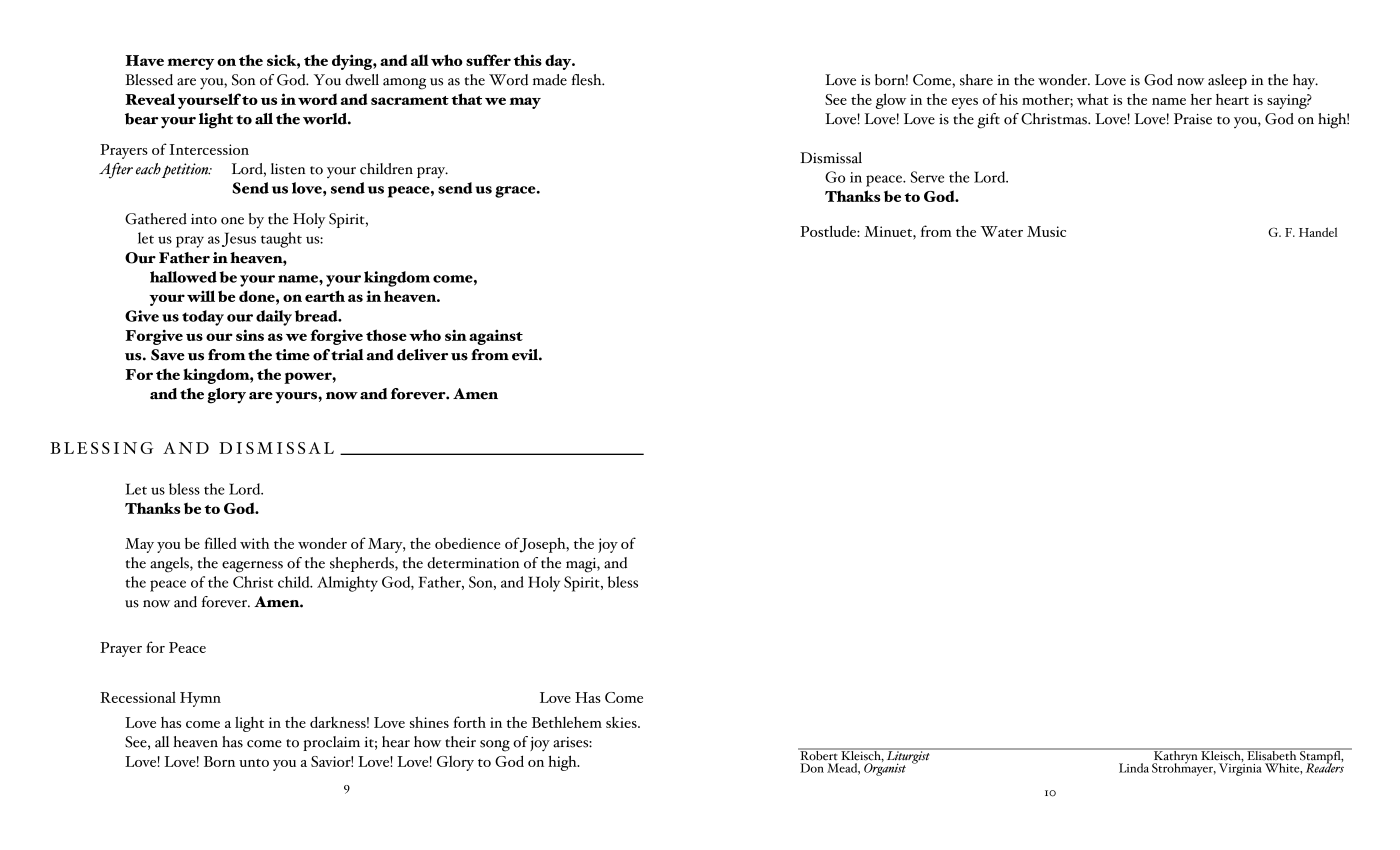 The height and width of the screenshot is (850, 1400). What do you see at coordinates (819, 754) in the screenshot?
I see `Robert` at bounding box center [819, 754].
